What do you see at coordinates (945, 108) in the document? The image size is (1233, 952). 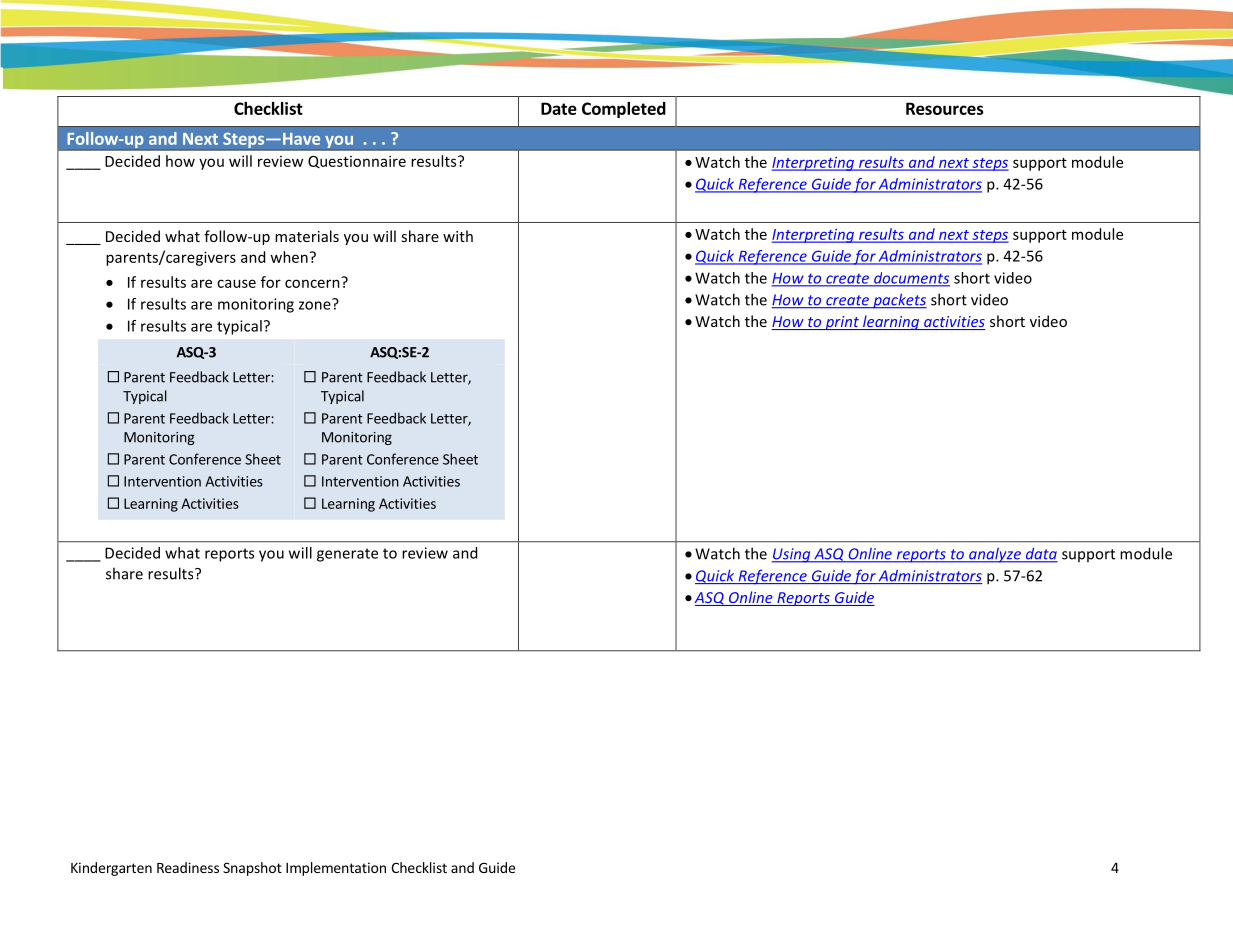 I see `Resources` at bounding box center [945, 108].
